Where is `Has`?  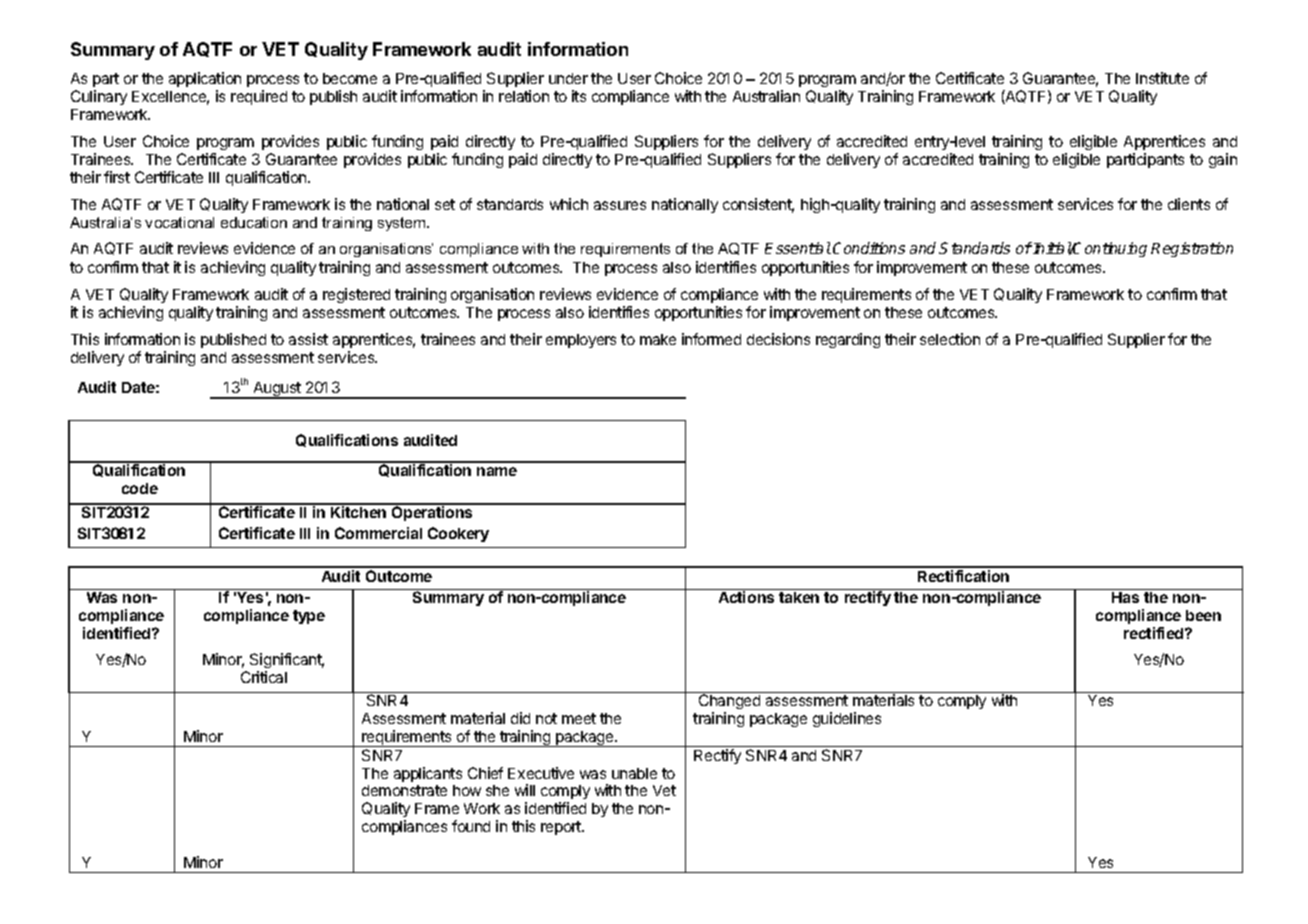 Has is located at coordinates (1125, 597).
